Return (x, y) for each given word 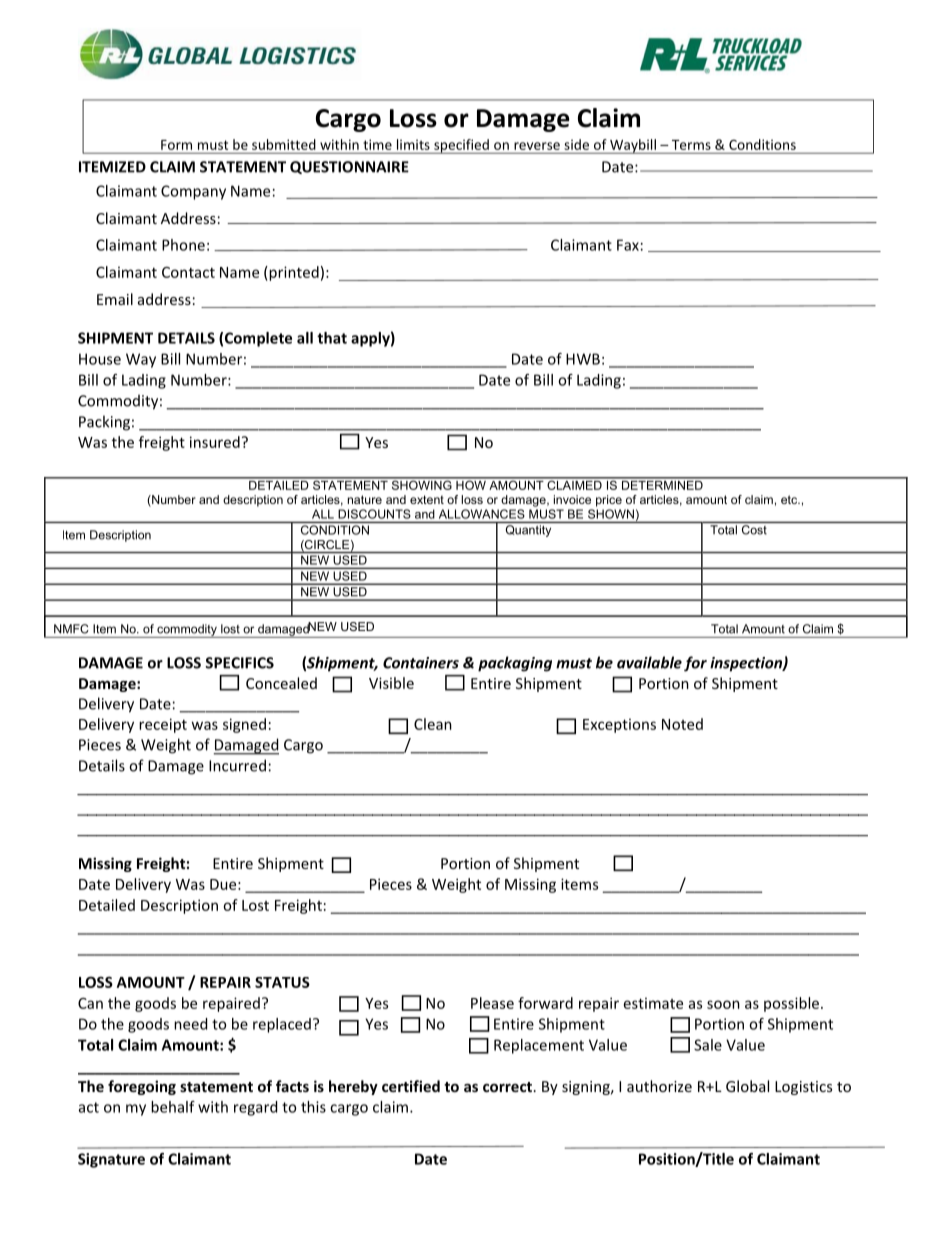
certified (411, 1086)
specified (461, 146)
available (649, 662)
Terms (691, 145)
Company (193, 192)
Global (747, 1086)
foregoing (142, 1087)
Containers (421, 663)
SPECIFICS (239, 663)
